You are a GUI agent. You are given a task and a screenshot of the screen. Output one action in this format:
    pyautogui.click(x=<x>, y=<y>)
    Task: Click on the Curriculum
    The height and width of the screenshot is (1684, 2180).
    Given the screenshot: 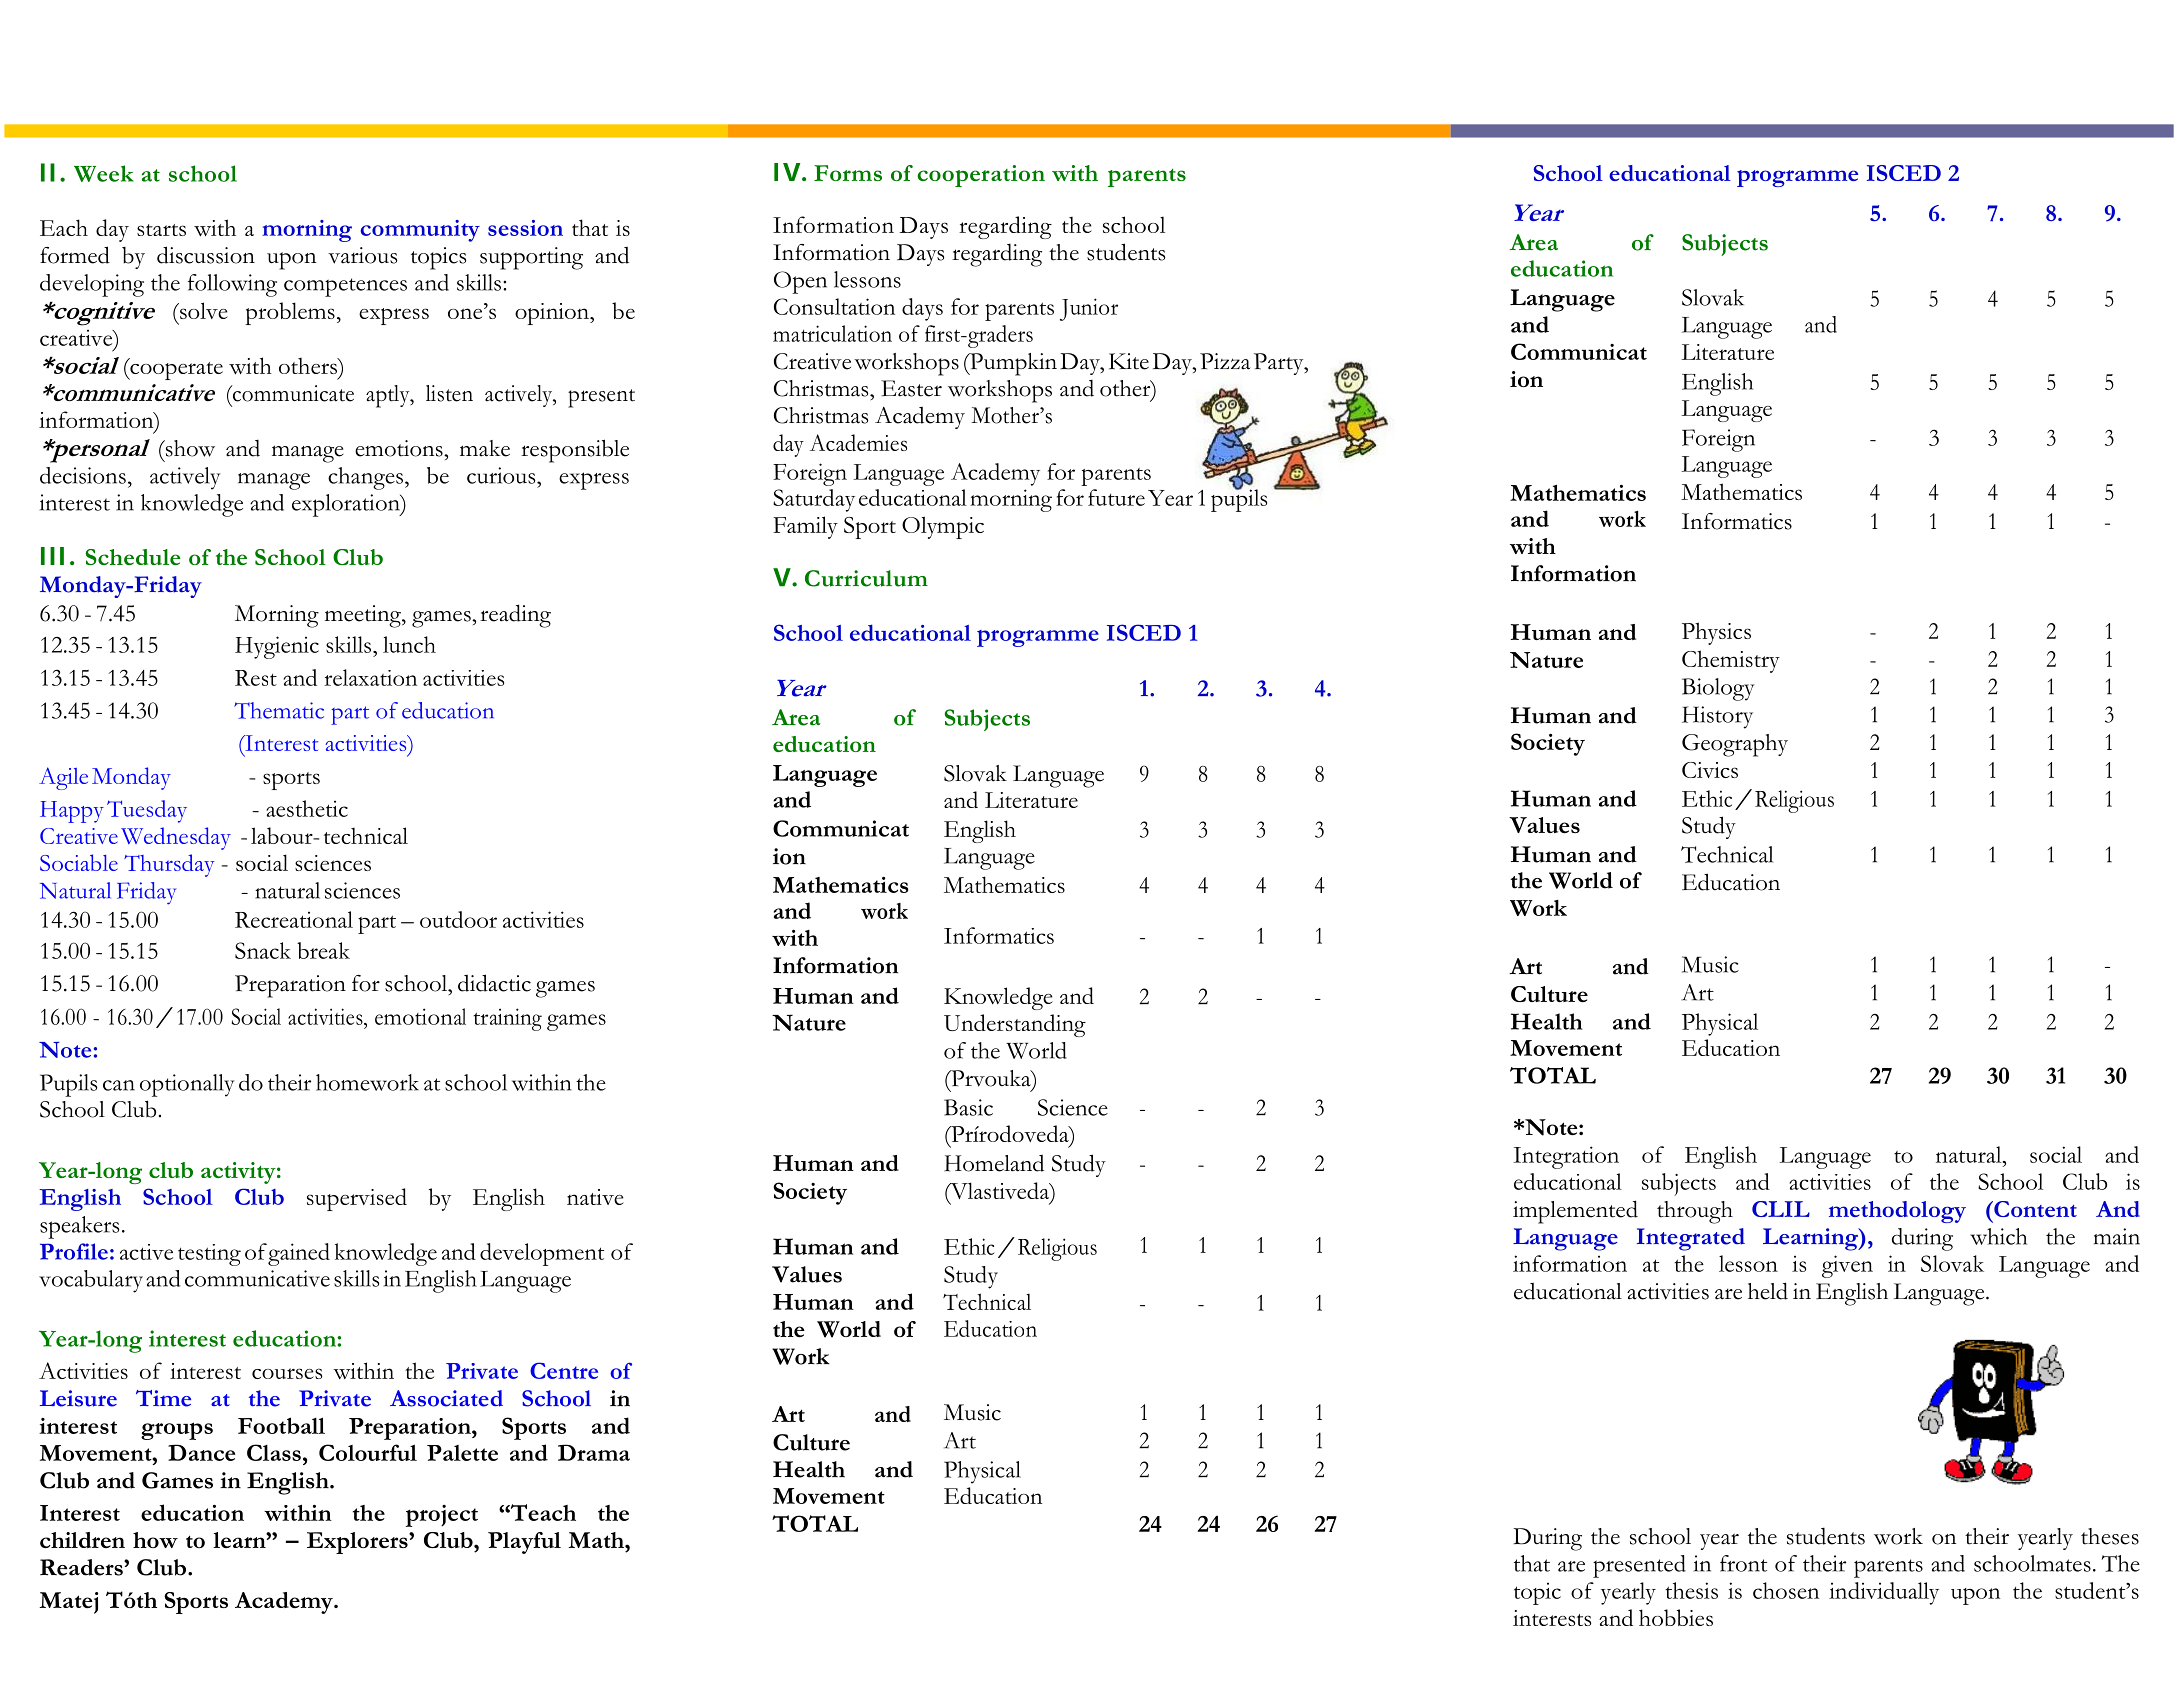 What is the action you would take?
    pyautogui.click(x=866, y=578)
